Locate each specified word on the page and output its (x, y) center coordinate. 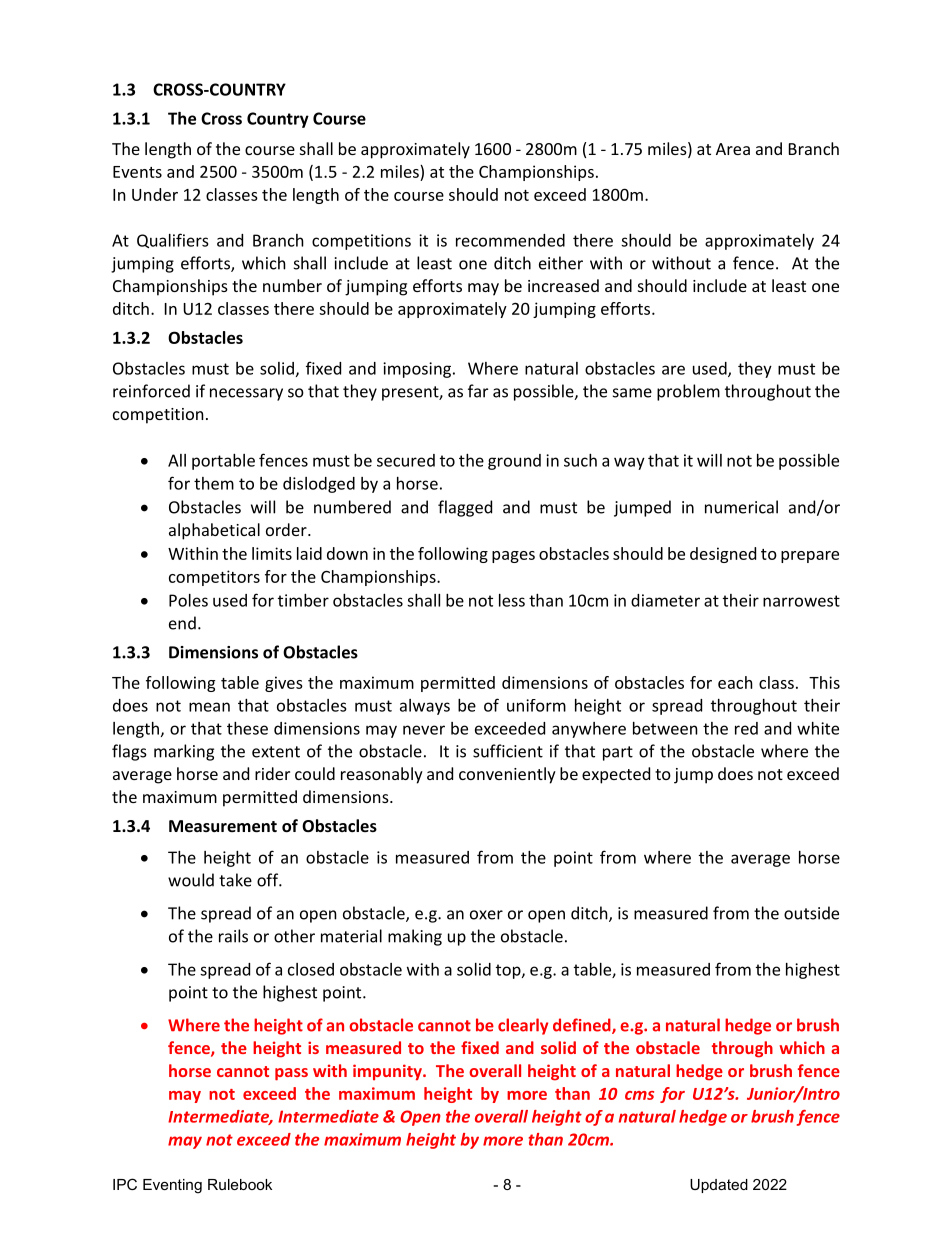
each (735, 682)
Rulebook (240, 1184)
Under (155, 194)
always (425, 707)
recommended (510, 240)
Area (733, 149)
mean (209, 707)
